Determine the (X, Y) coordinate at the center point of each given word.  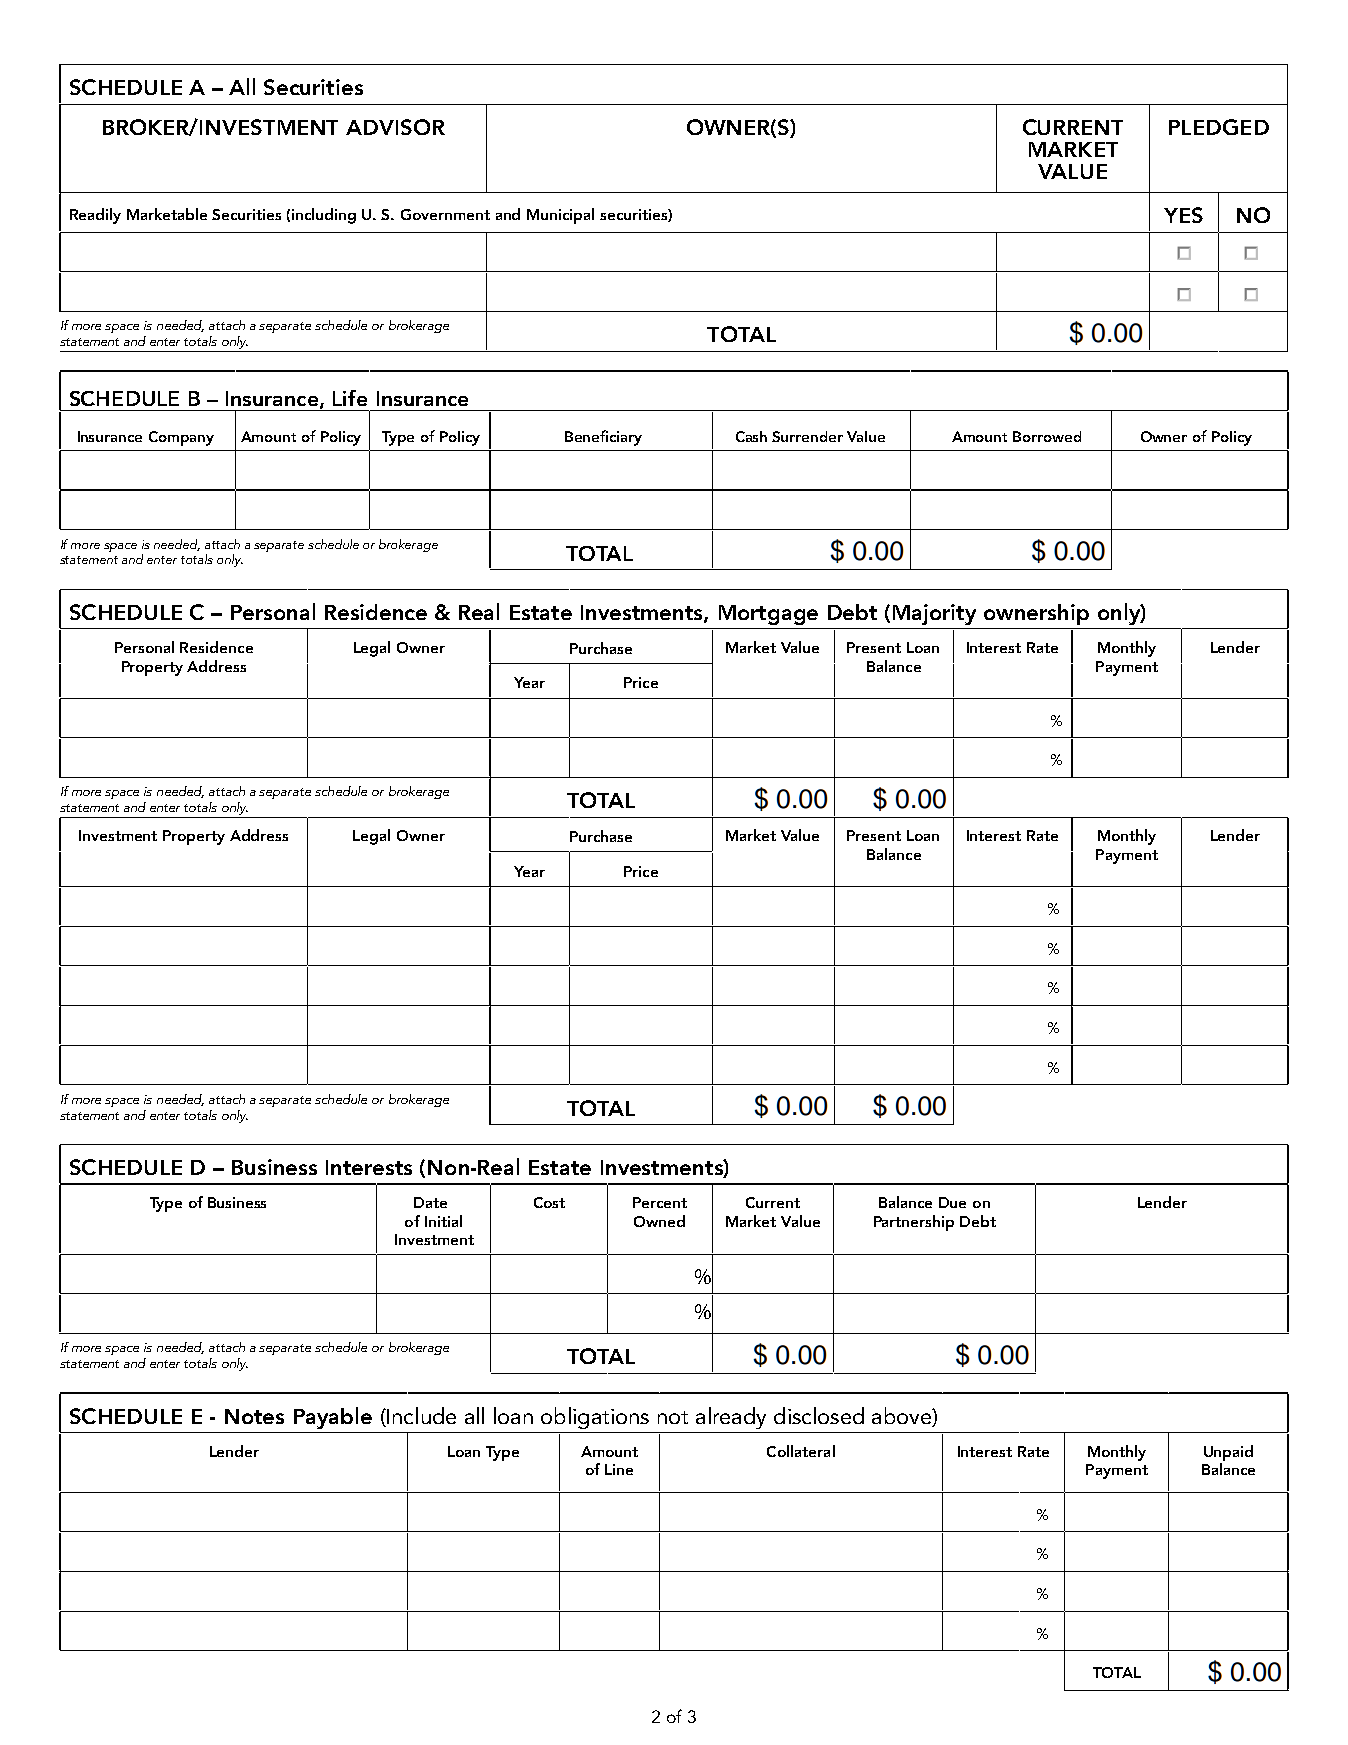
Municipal (560, 216)
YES (1183, 215)
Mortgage (768, 615)
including (324, 216)
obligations (595, 1418)
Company (181, 438)
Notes (254, 1416)
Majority (934, 614)
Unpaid (1228, 1453)
